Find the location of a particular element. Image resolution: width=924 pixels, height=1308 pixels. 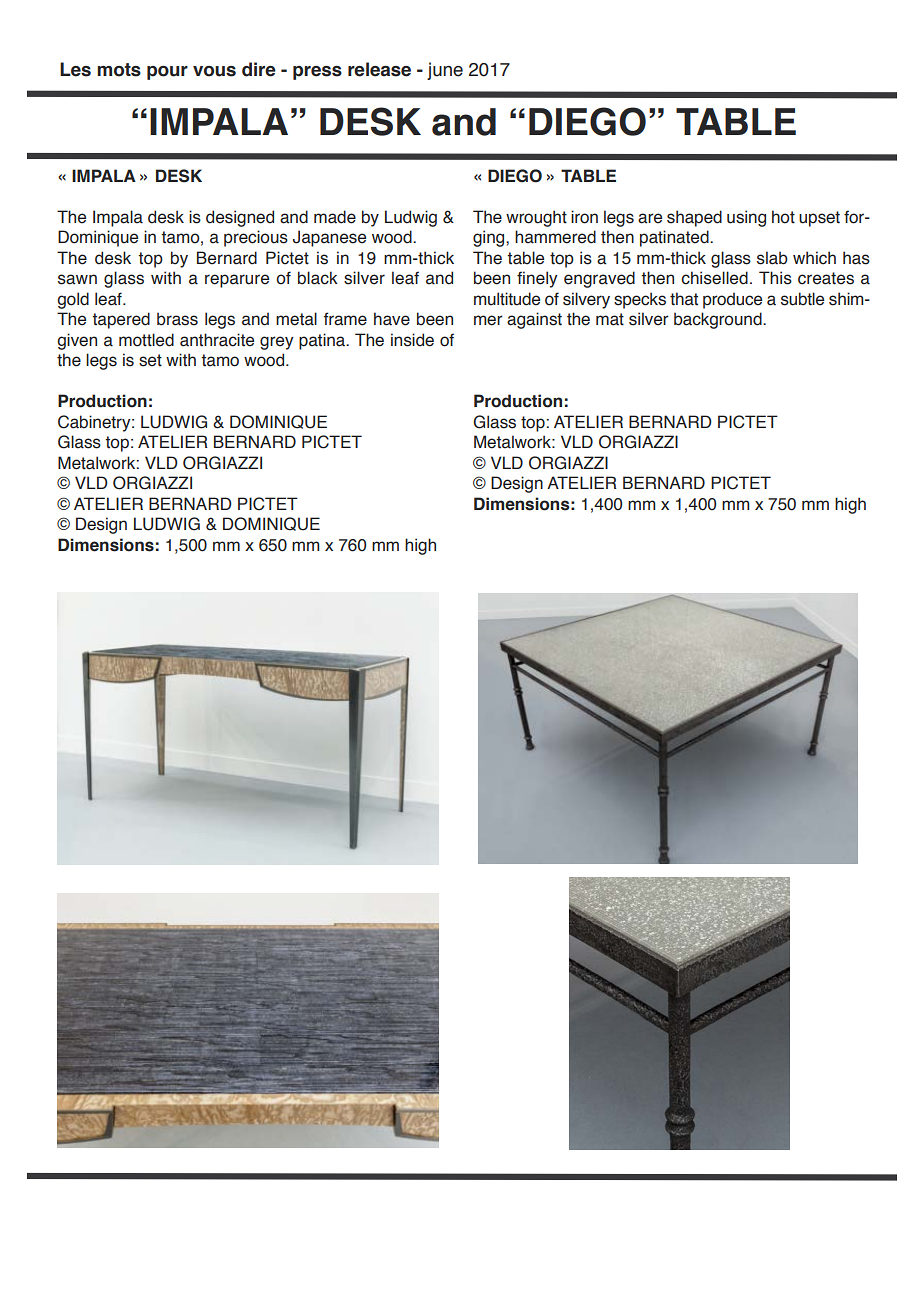

vous is located at coordinates (214, 71).
